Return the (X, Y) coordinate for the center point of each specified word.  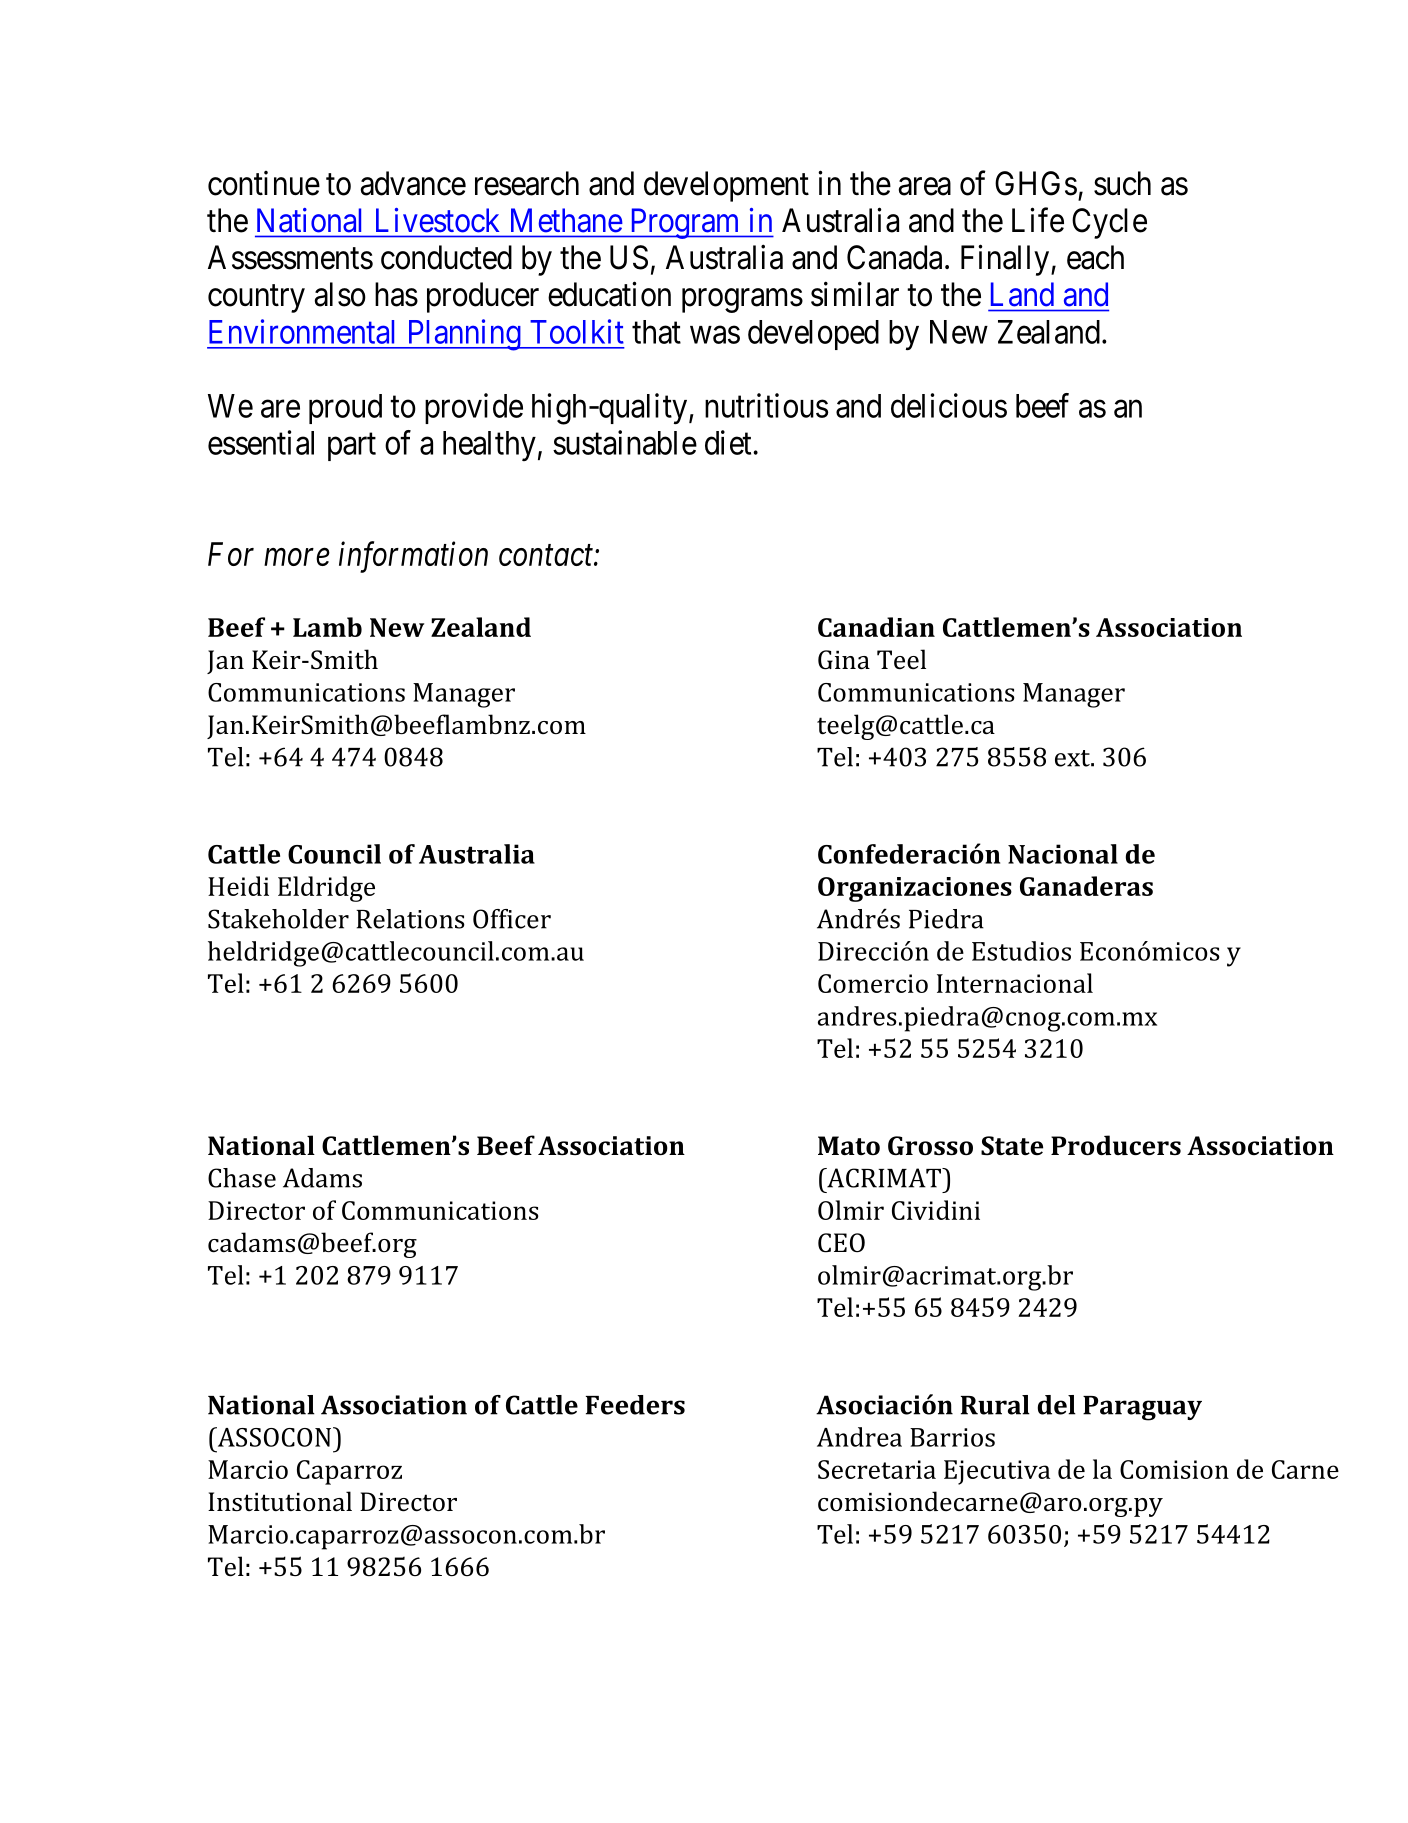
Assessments (290, 257)
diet (729, 442)
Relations (410, 919)
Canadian (876, 627)
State (1012, 1146)
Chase (242, 1178)
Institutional (280, 1501)
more (297, 557)
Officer (512, 919)
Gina (844, 660)
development (726, 186)
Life (1038, 220)
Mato (849, 1145)
